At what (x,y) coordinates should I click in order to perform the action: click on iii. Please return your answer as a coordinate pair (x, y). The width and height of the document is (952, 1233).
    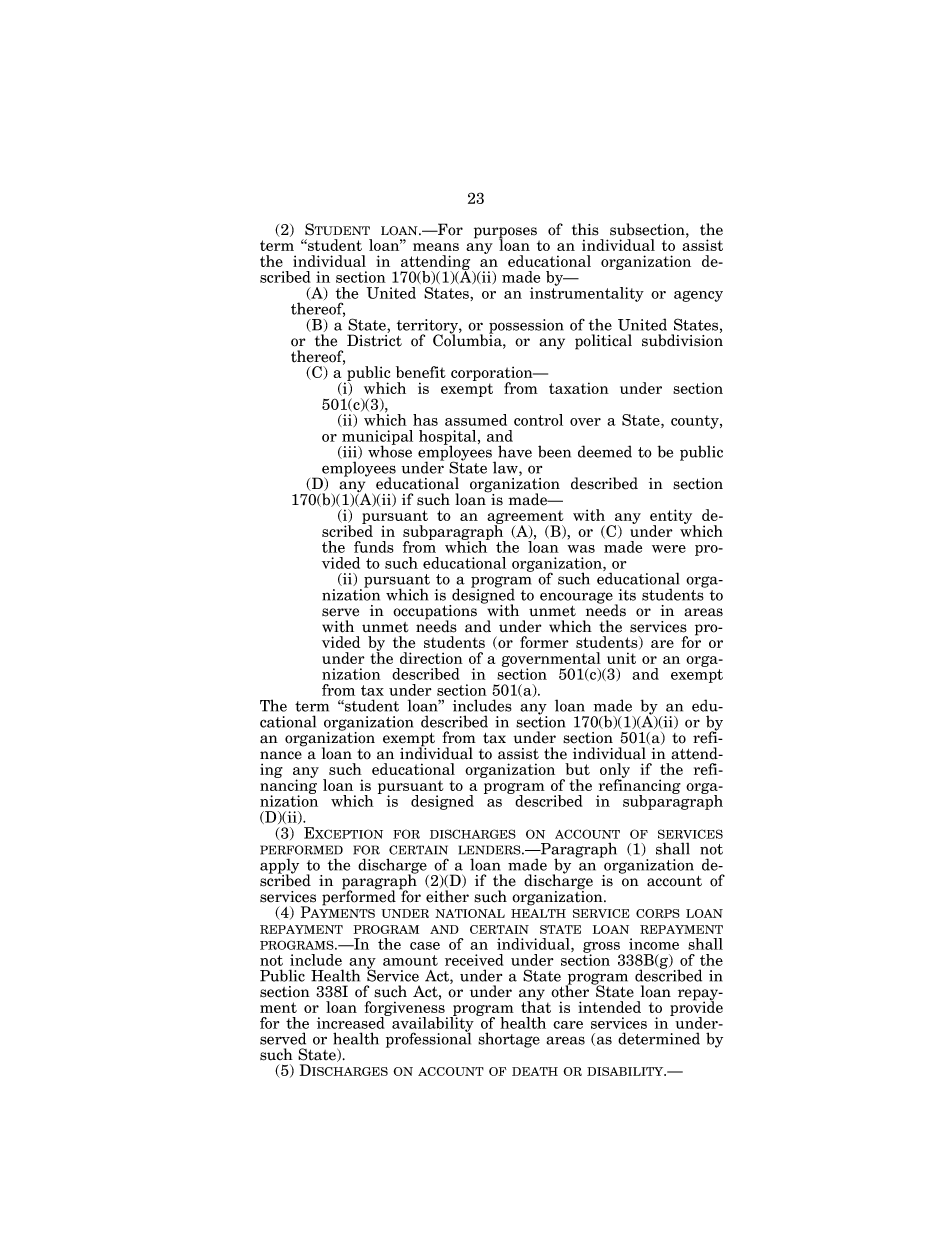
    Looking at the image, I should click on (350, 452).
